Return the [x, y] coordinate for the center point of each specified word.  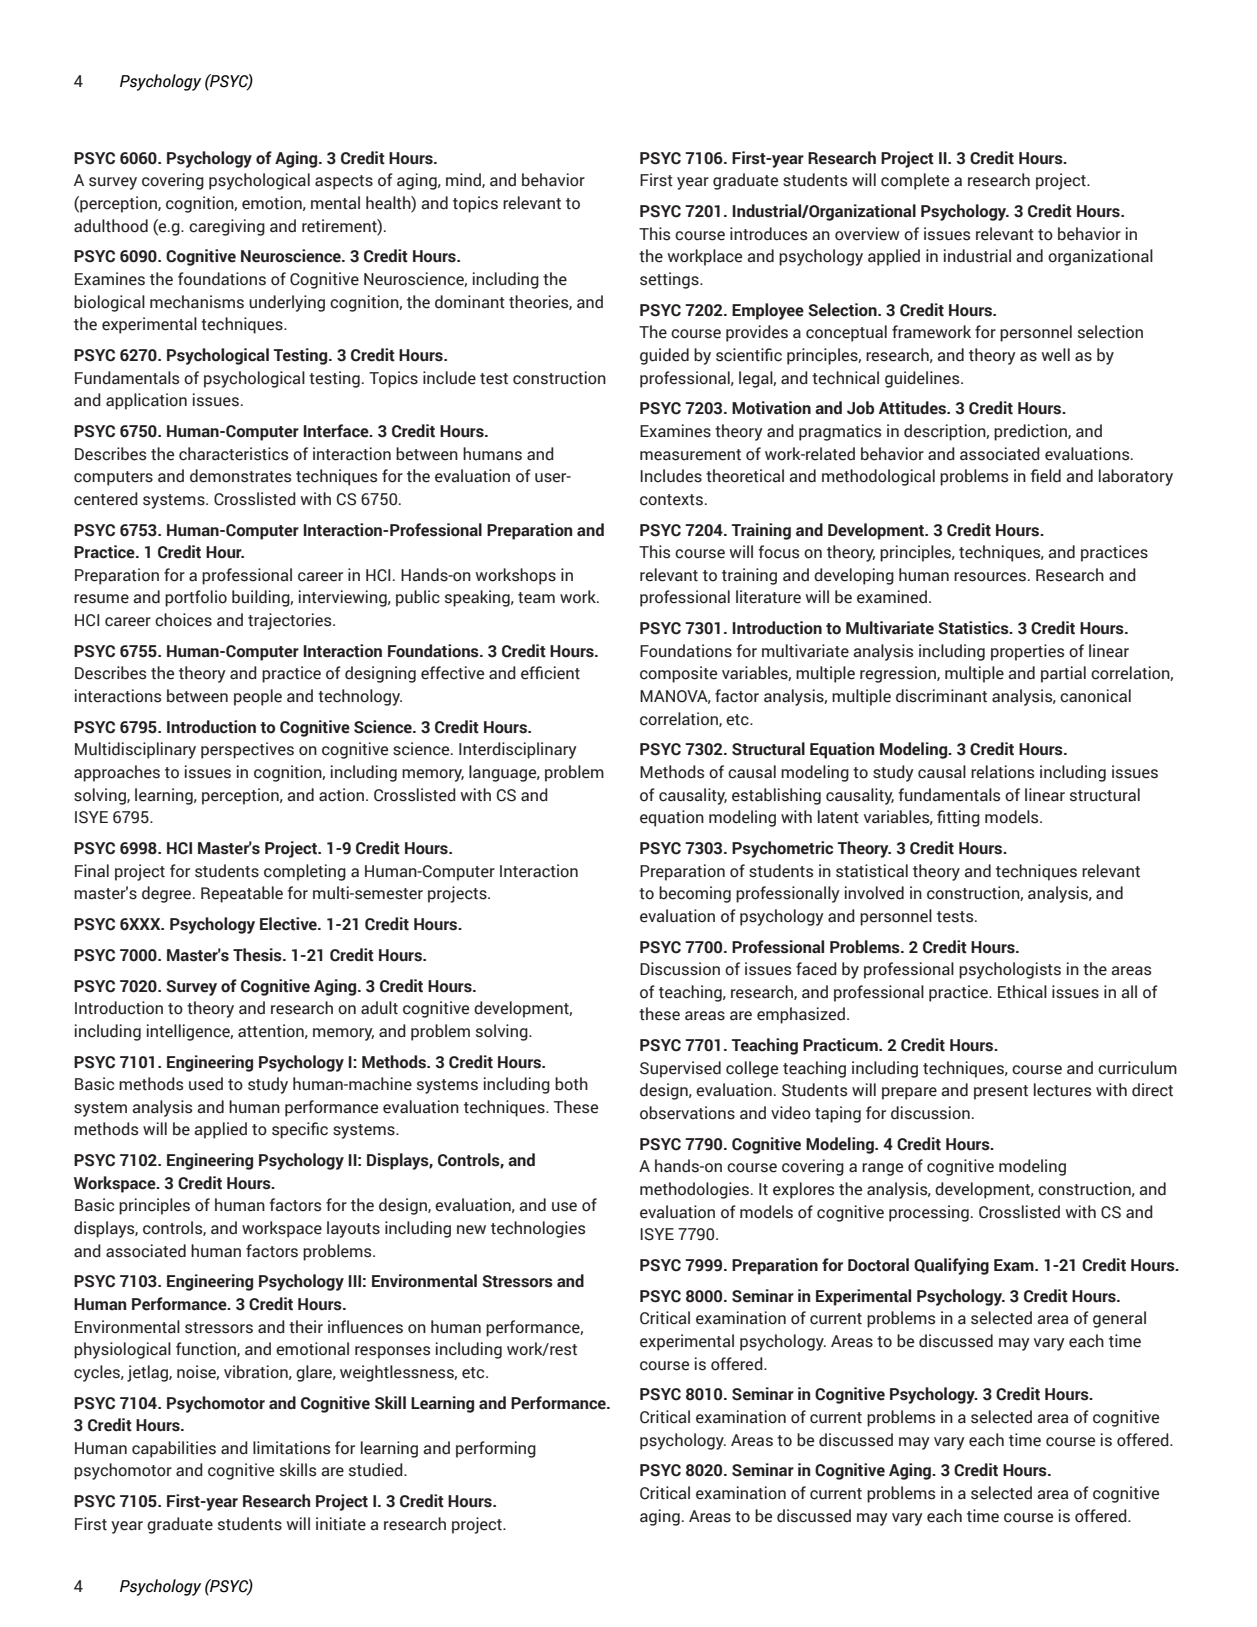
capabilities [174, 1449]
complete [915, 181]
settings [670, 280]
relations [1002, 772]
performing [496, 1449]
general [1119, 1319]
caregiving [227, 227]
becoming [695, 894]
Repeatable [242, 894]
